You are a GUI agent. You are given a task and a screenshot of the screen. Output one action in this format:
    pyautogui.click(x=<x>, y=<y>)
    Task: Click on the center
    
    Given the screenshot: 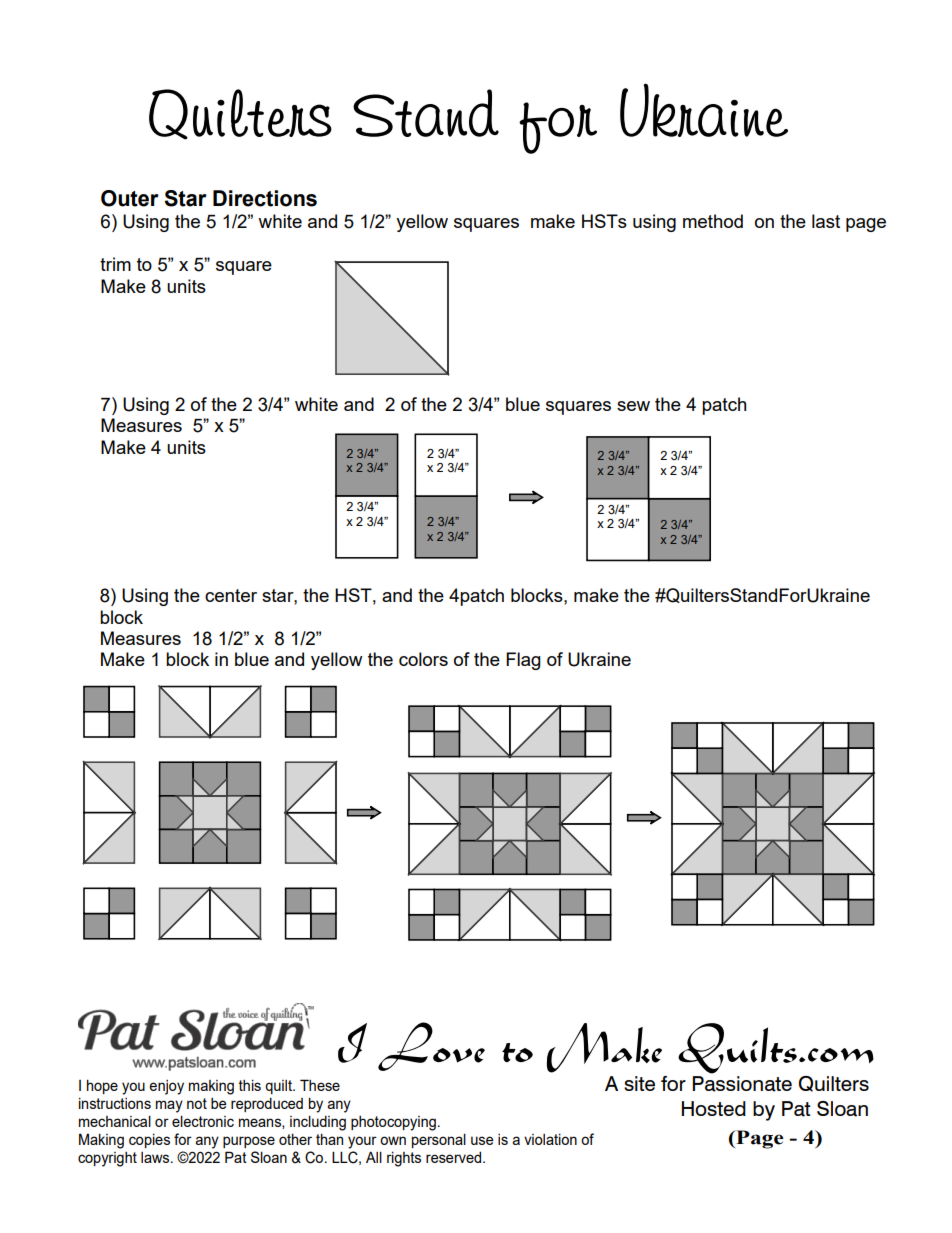 What is the action you would take?
    pyautogui.click(x=231, y=595)
